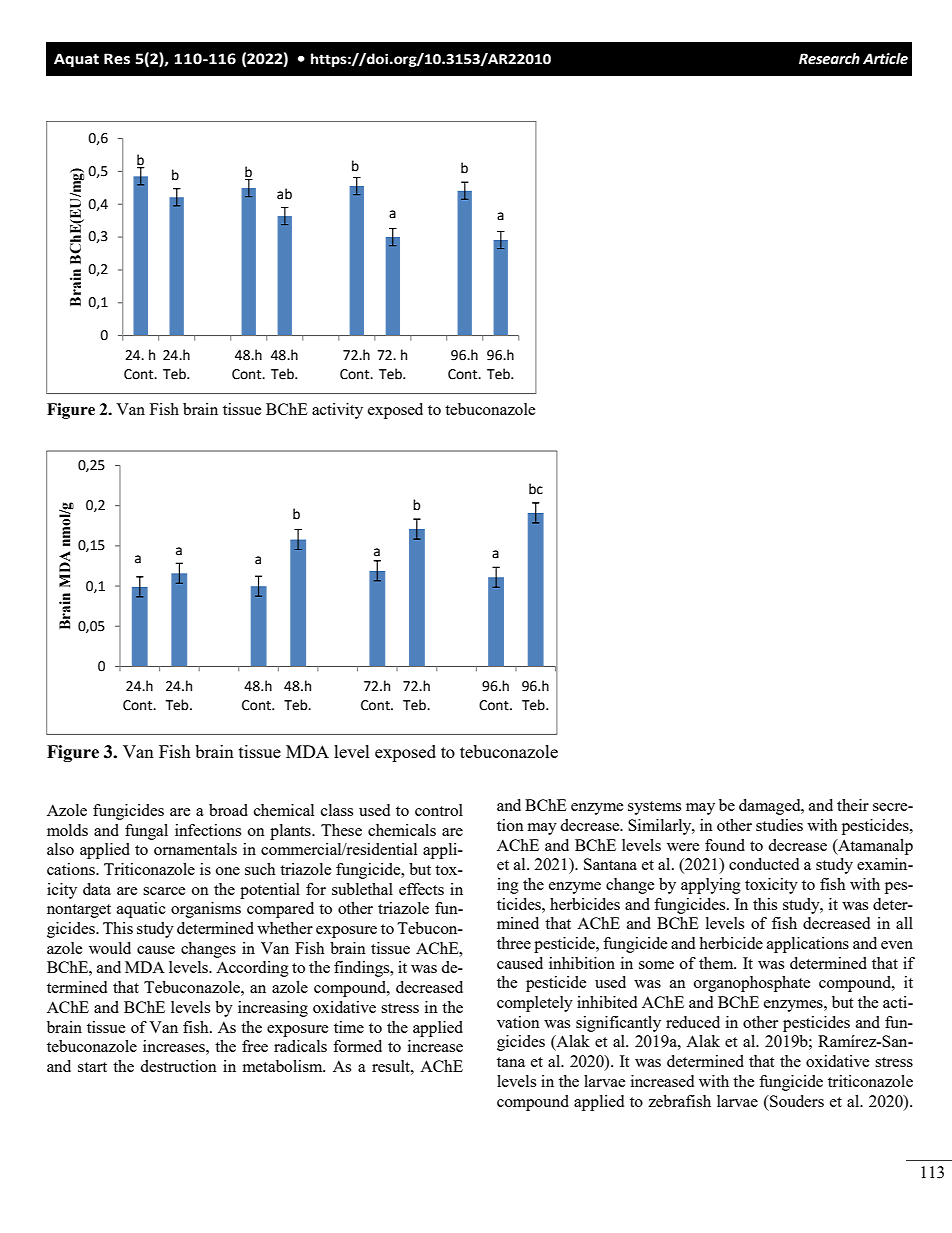  What do you see at coordinates (92, 1067) in the image?
I see `start` at bounding box center [92, 1067].
